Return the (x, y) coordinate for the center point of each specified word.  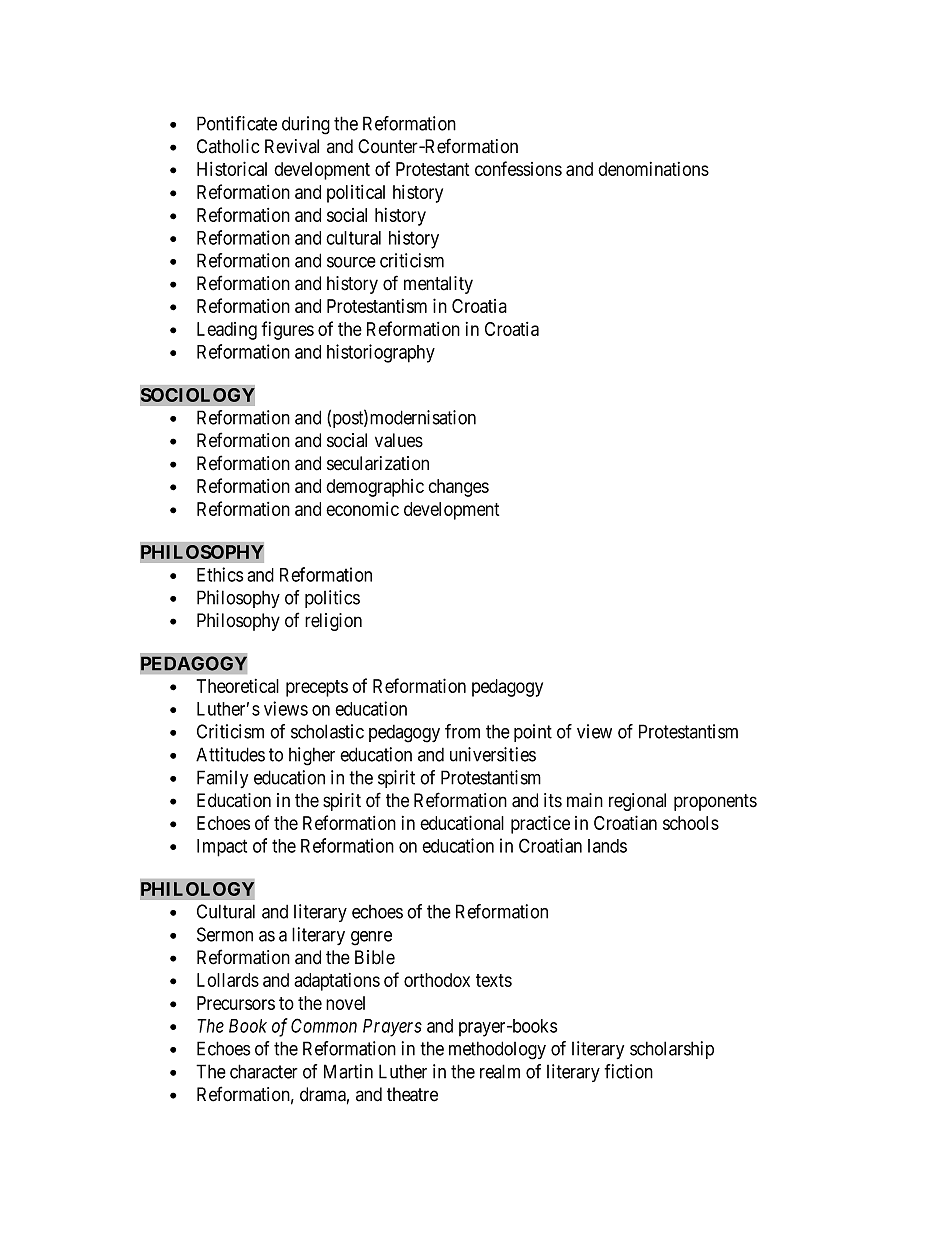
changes (458, 488)
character (264, 1071)
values (399, 440)
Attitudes (230, 754)
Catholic (228, 146)
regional (637, 802)
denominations (653, 169)
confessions (518, 168)
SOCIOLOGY (197, 395)
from (462, 731)
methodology (497, 1050)
